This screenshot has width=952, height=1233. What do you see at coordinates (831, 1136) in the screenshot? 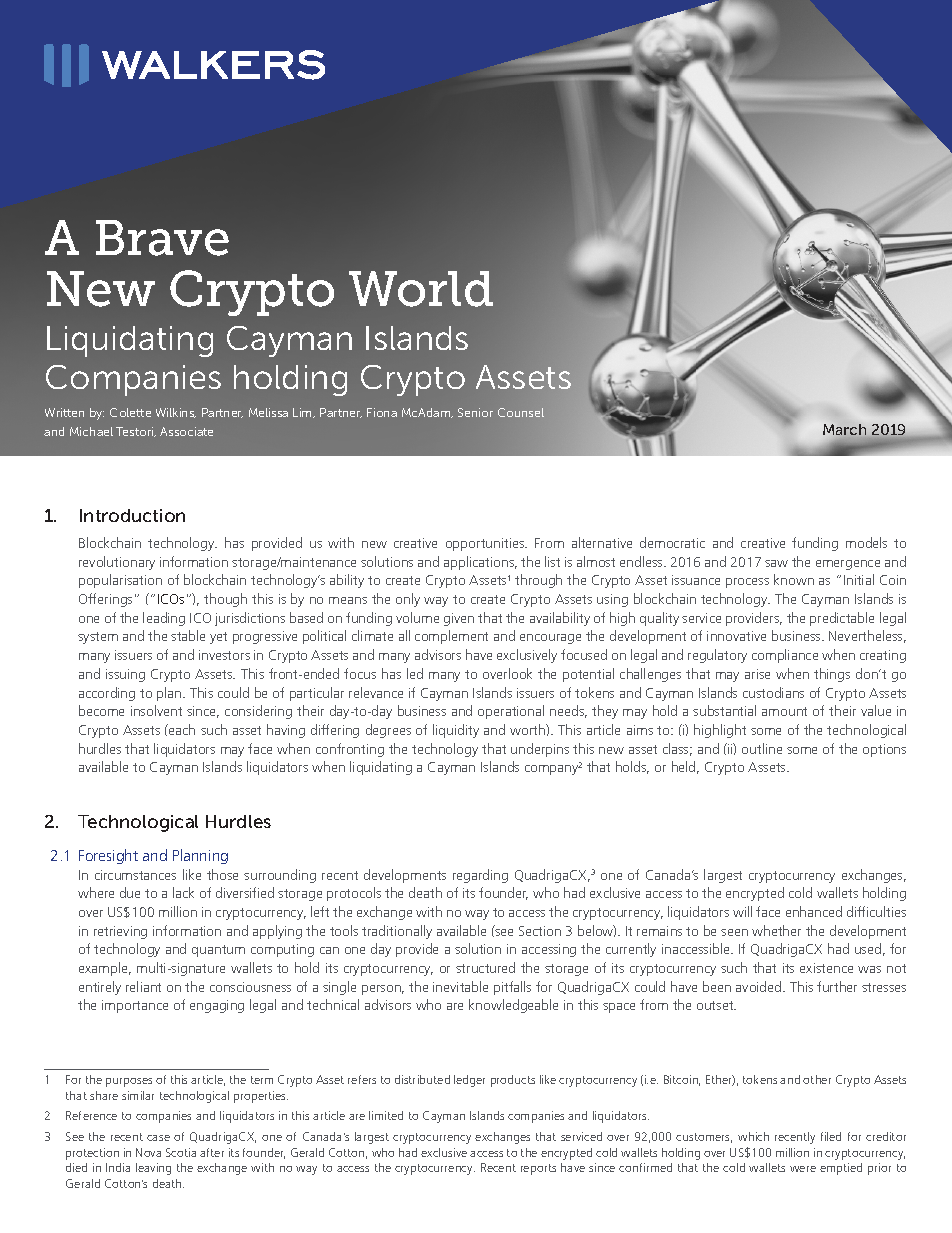
I see `filed` at bounding box center [831, 1136].
